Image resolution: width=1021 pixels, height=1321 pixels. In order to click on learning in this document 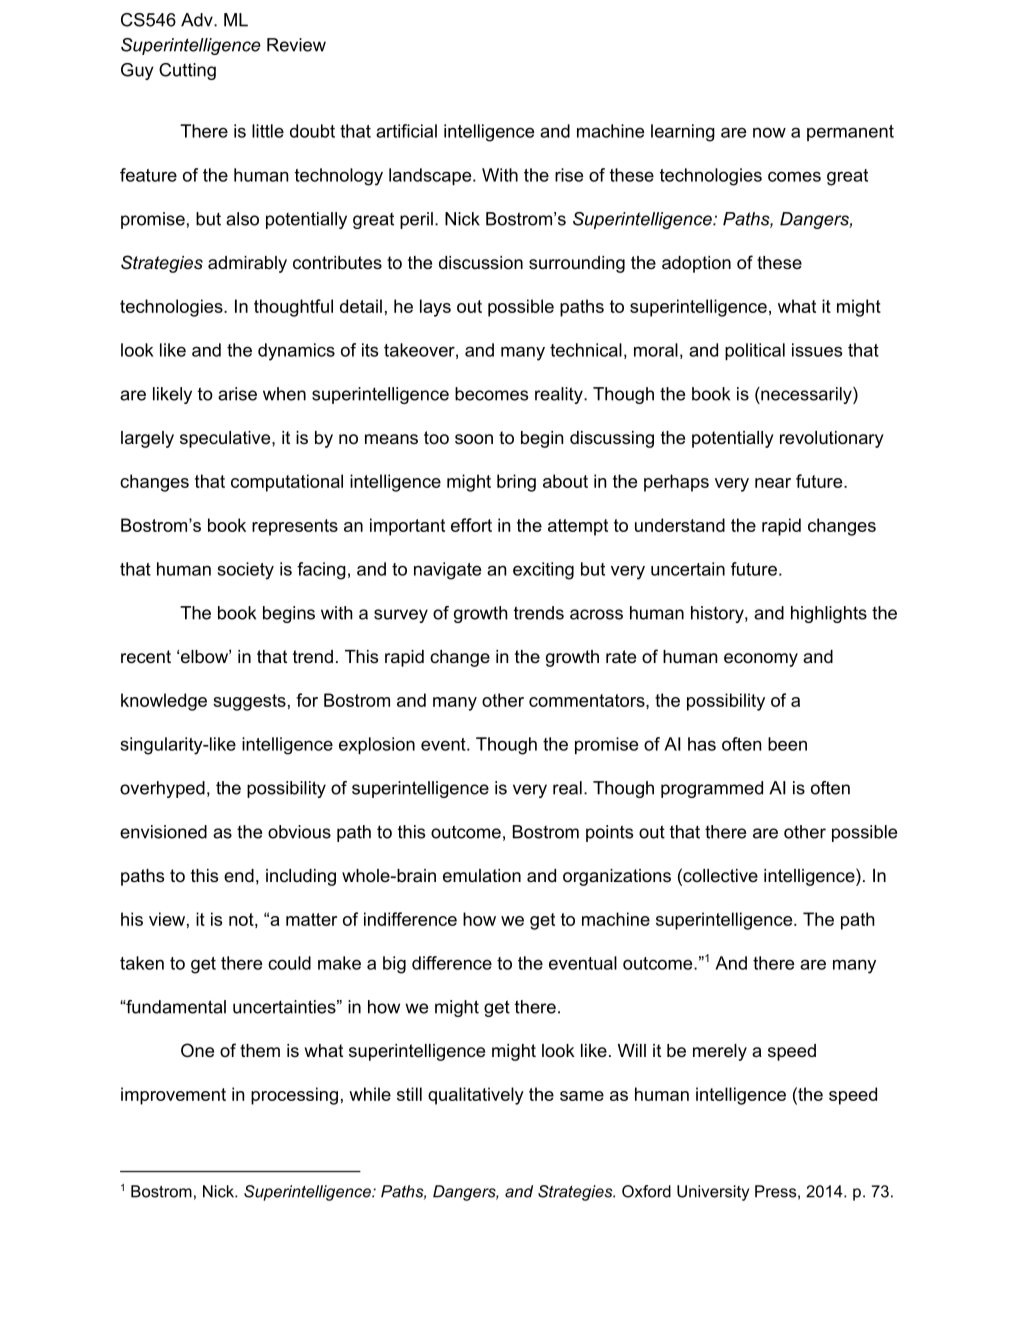, I will do `click(683, 133)`.
